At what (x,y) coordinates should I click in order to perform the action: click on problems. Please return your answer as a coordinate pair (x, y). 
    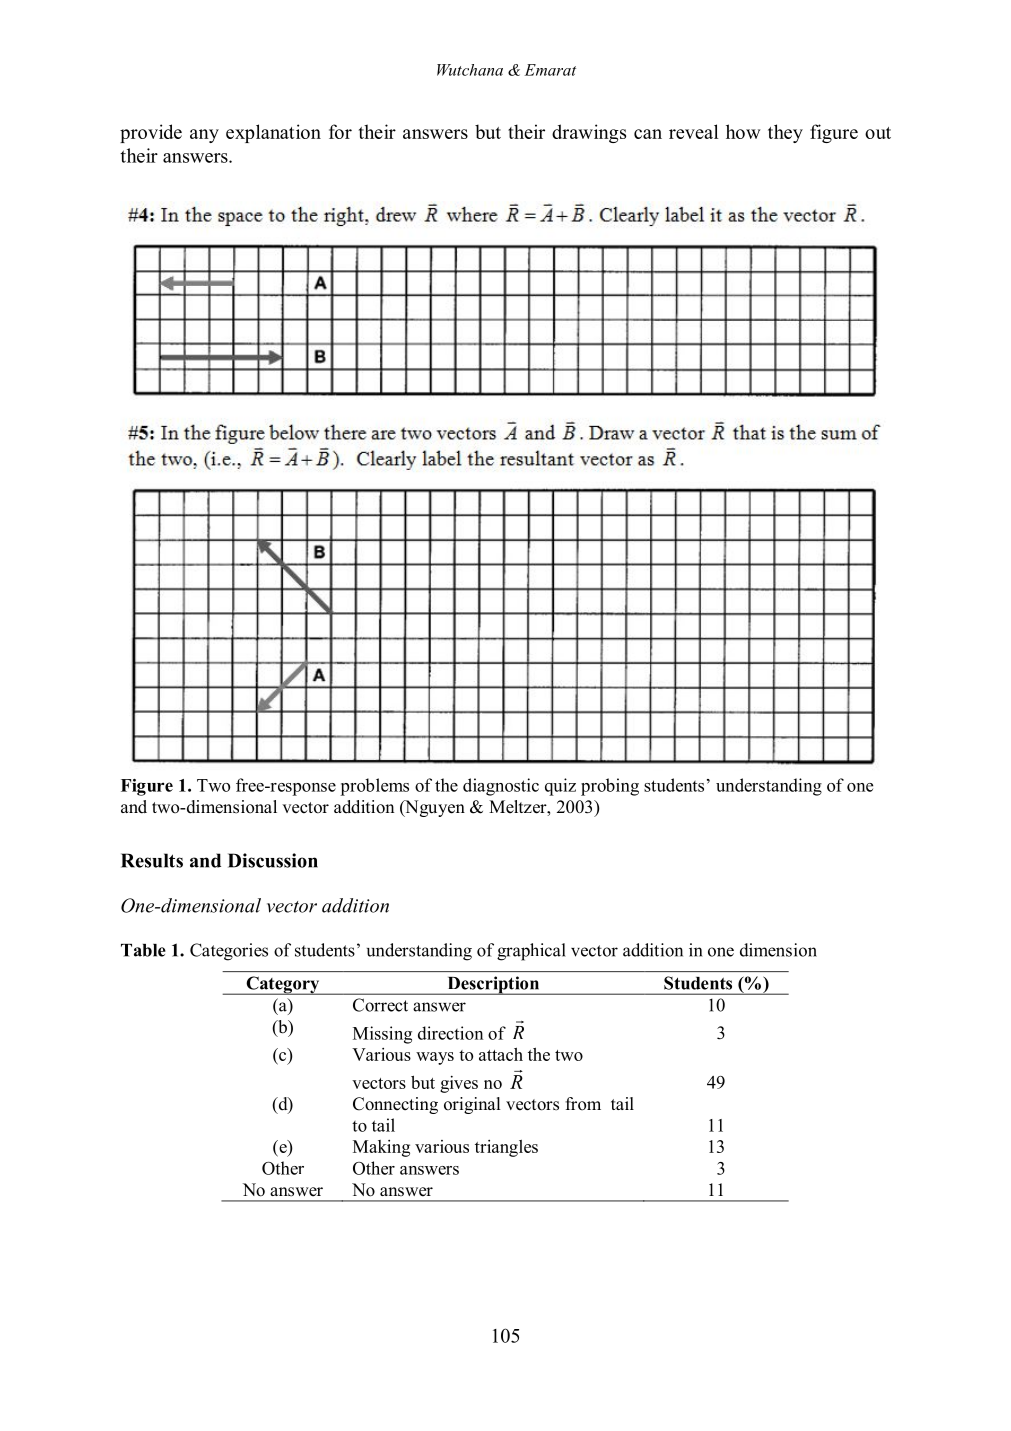
    Looking at the image, I should click on (374, 787).
